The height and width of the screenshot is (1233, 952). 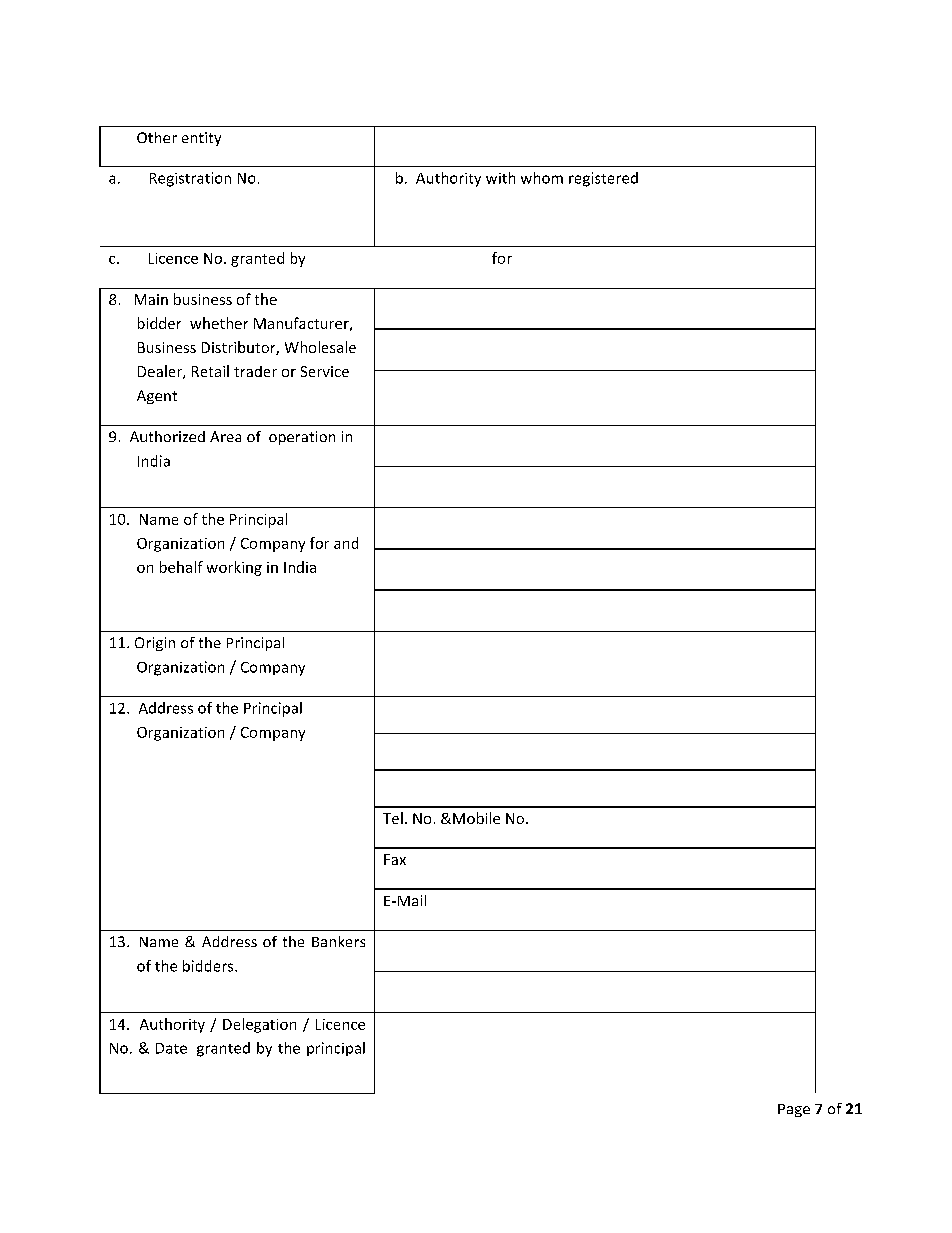 What do you see at coordinates (171, 1048) in the screenshot?
I see `Date` at bounding box center [171, 1048].
